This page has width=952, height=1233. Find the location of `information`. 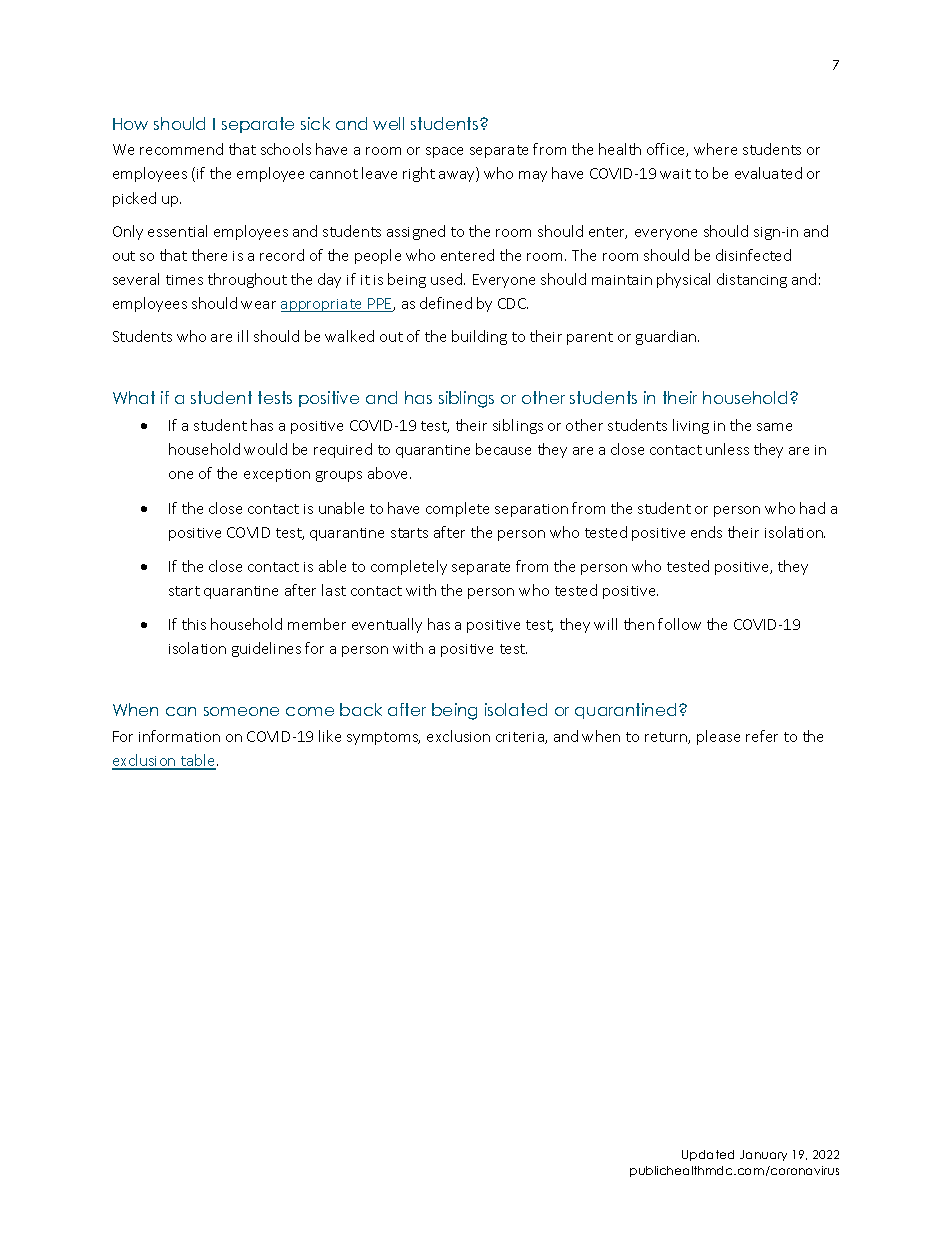

information is located at coordinates (179, 736).
